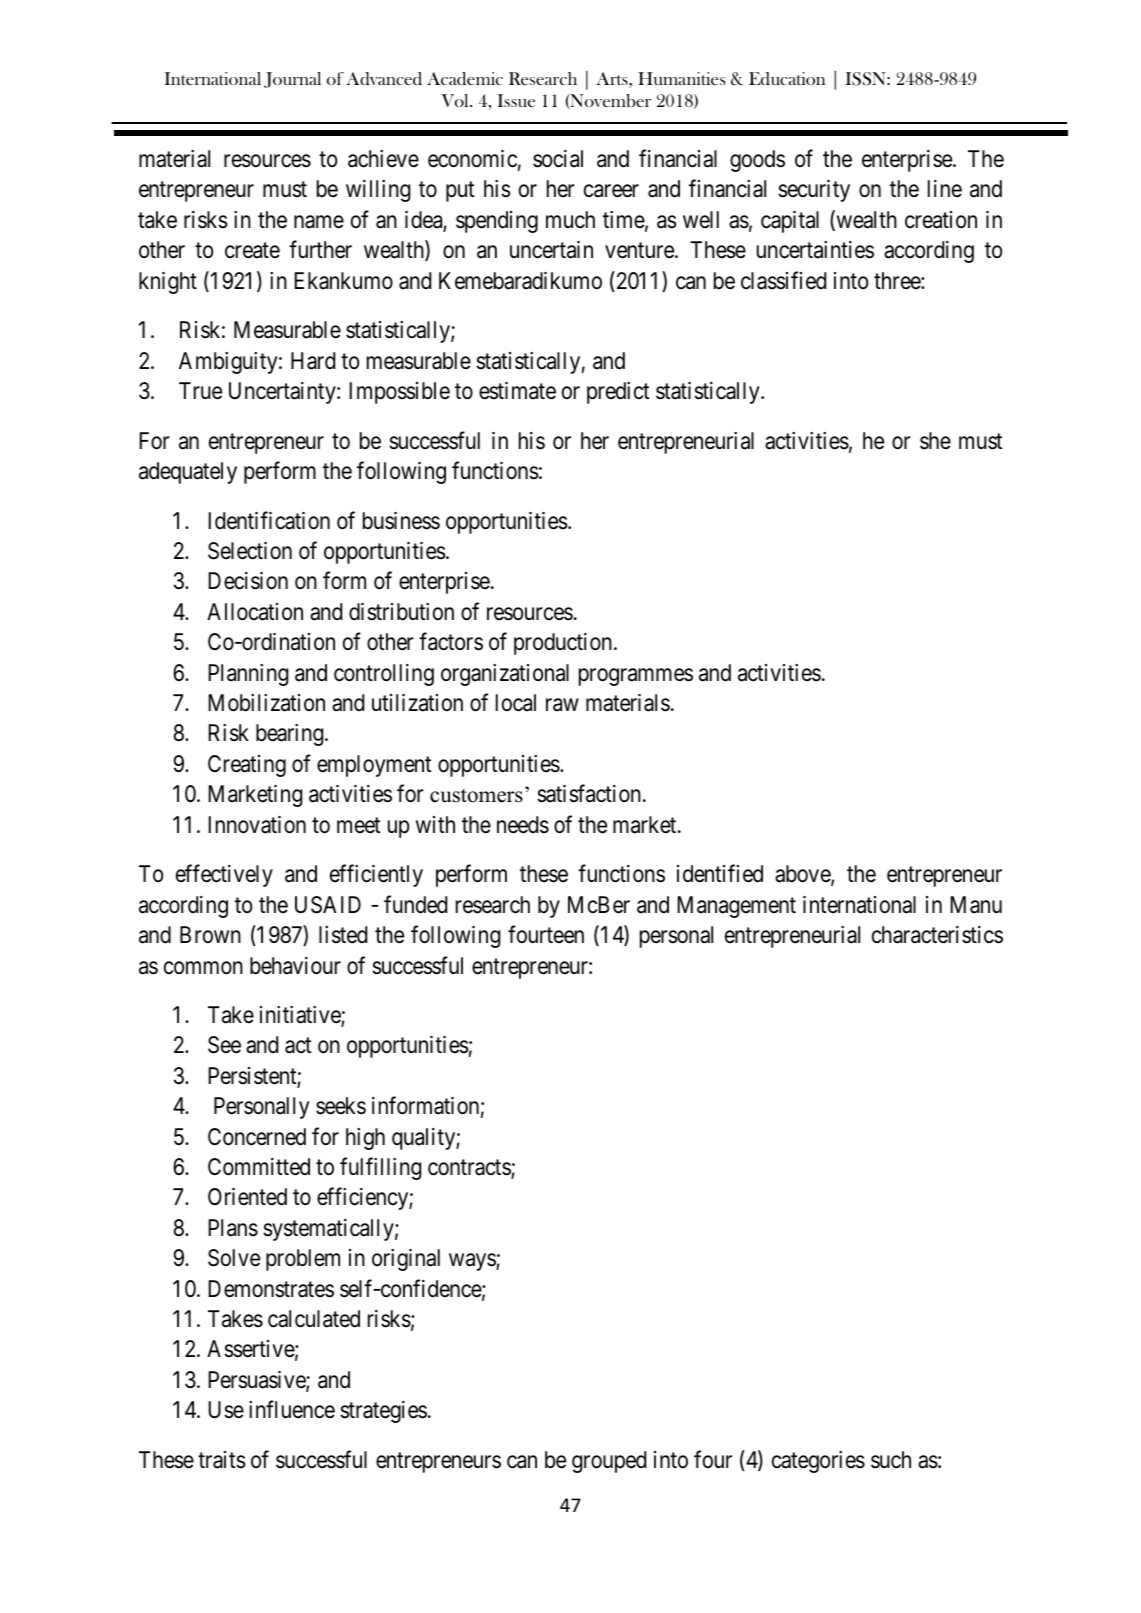  Describe the element at coordinates (292, 1410) in the screenshot. I see `influence` at that location.
